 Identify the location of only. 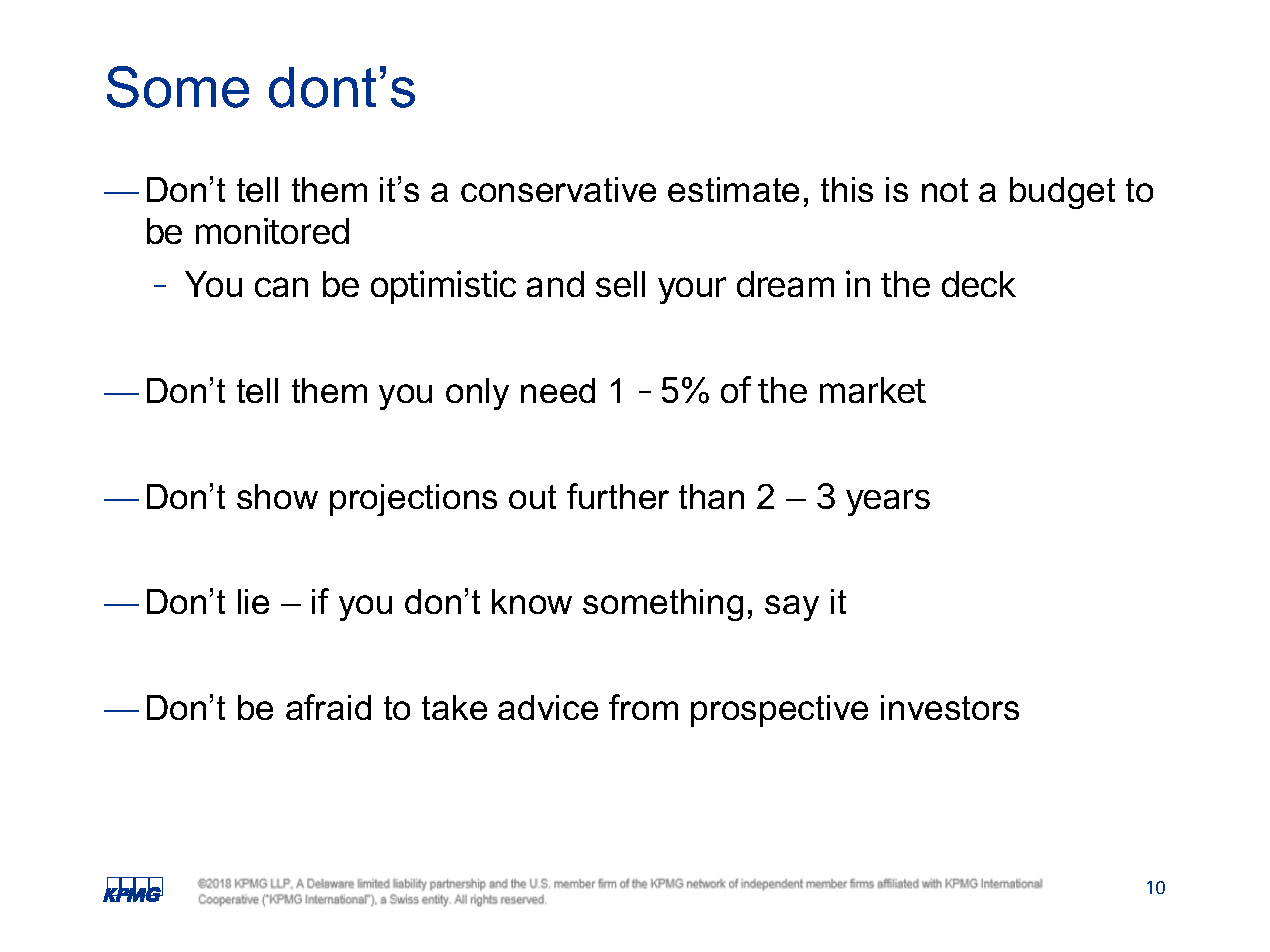
(477, 394).
